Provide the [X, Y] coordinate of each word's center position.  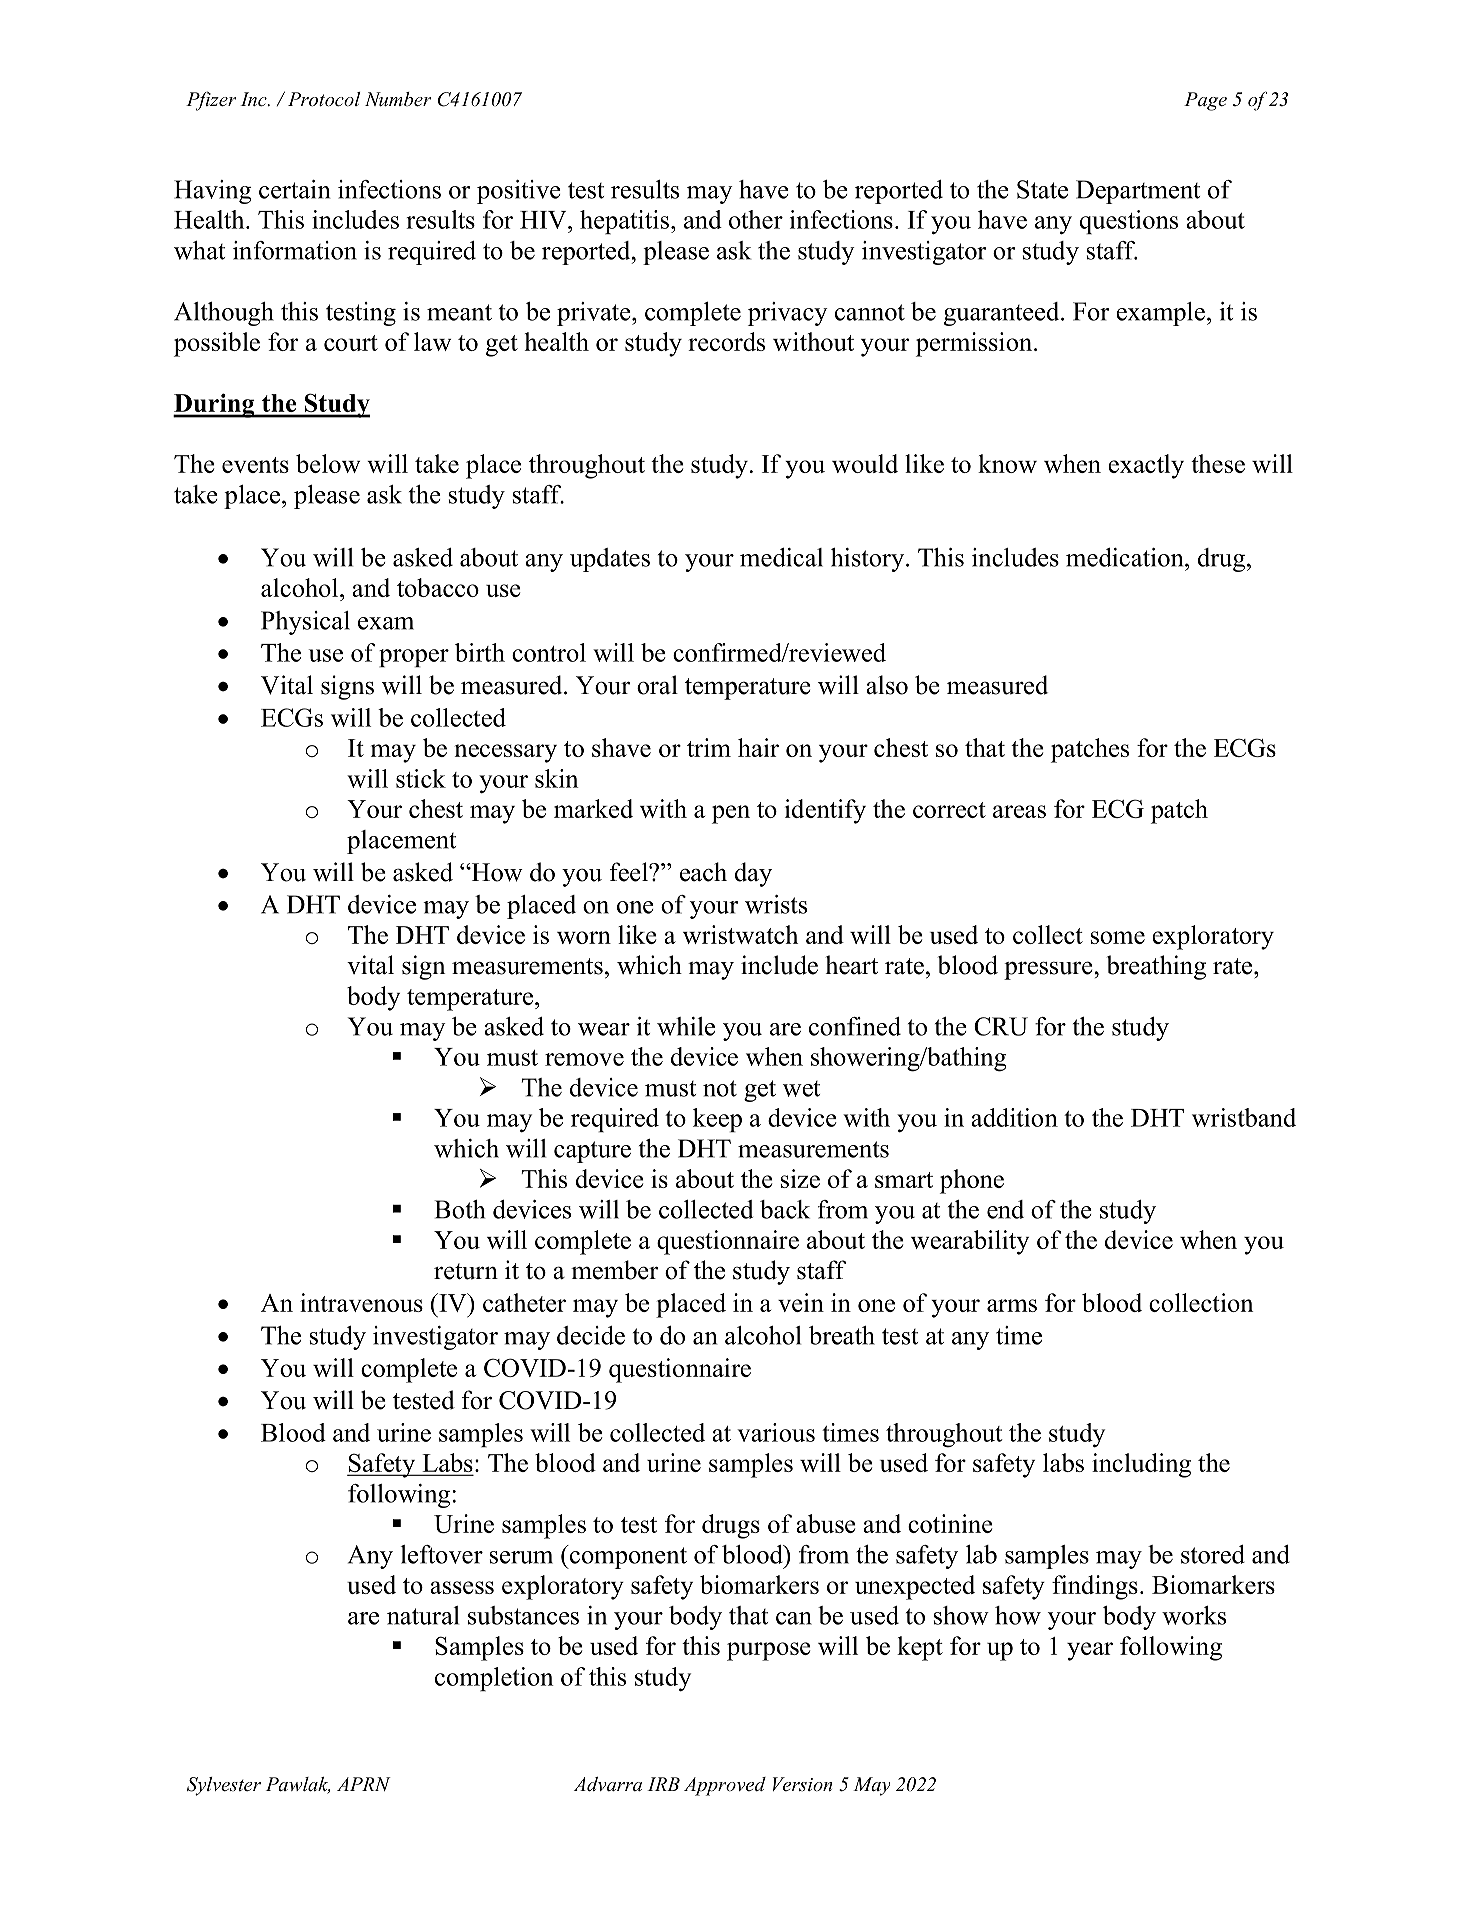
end [1005, 1209]
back [785, 1209]
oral [657, 685]
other [756, 219]
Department [1138, 192]
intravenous [361, 1302]
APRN [364, 1784]
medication [1126, 557]
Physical [305, 623]
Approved [725, 1786]
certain [294, 189]
